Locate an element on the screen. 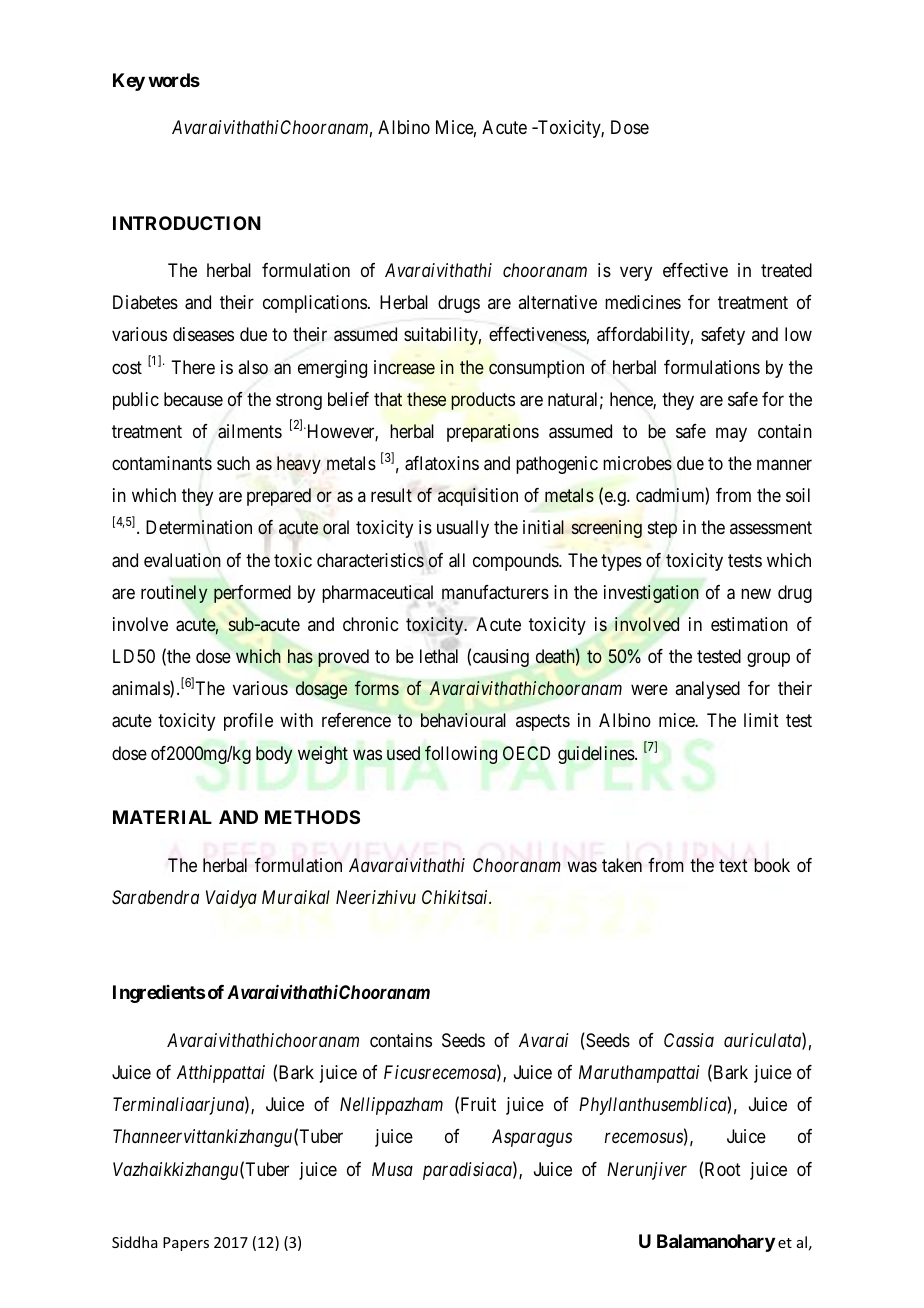 This screenshot has width=924, height=1308. Key is located at coordinates (129, 82).
